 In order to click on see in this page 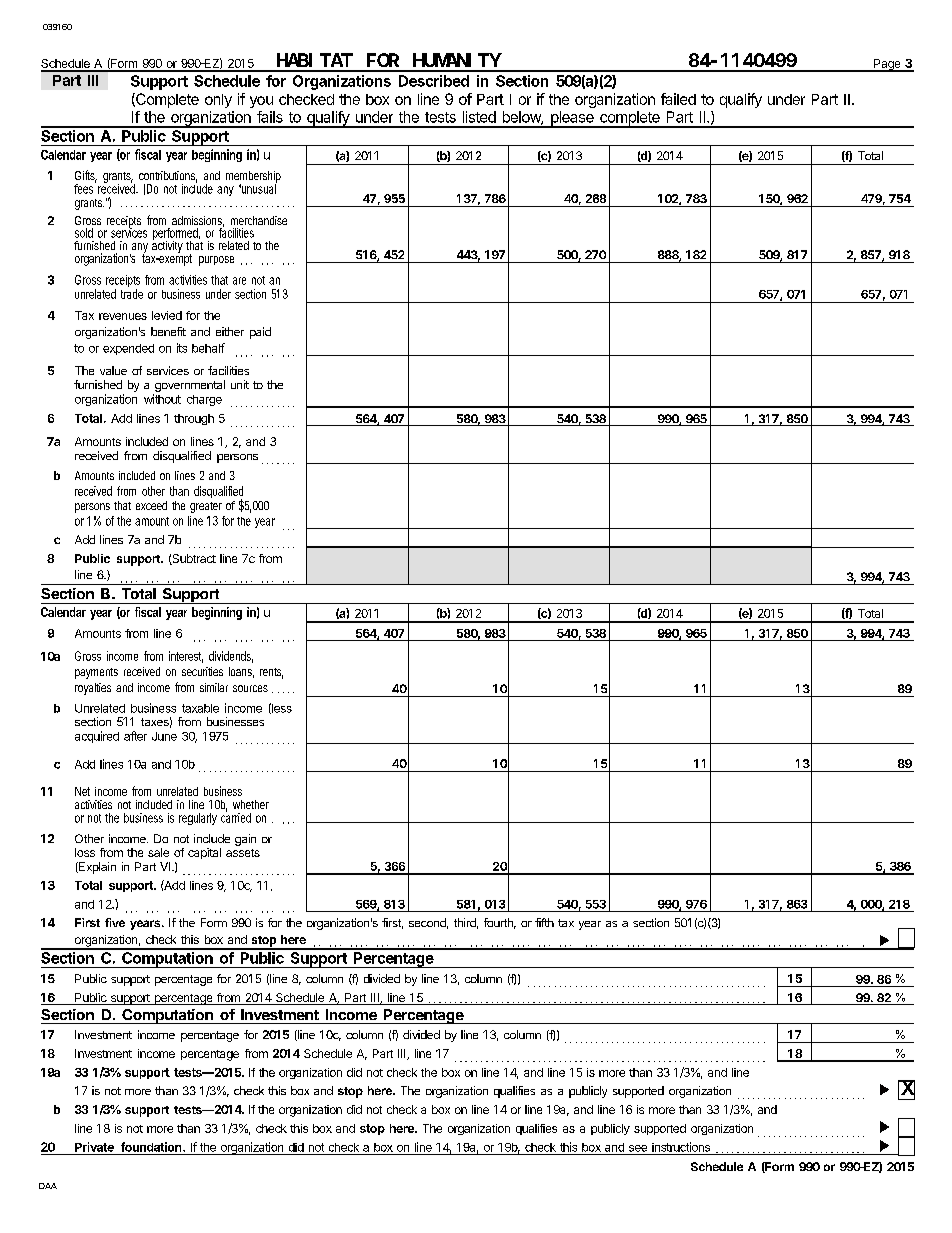, I will do `click(638, 1148)`.
